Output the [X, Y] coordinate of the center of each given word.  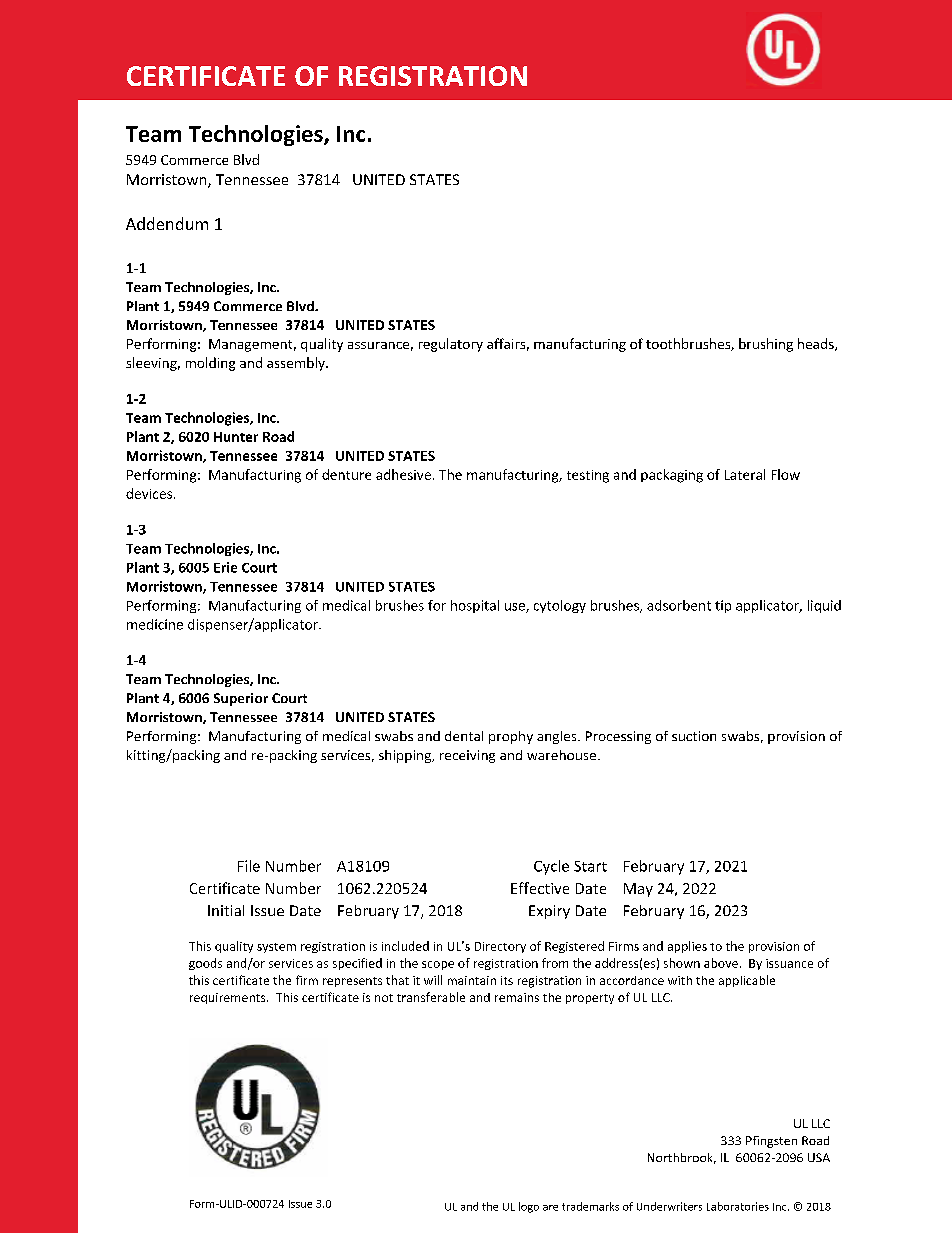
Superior [241, 699]
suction [694, 736]
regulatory [451, 345]
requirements [229, 998]
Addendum [167, 223]
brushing [766, 345]
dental [464, 736]
